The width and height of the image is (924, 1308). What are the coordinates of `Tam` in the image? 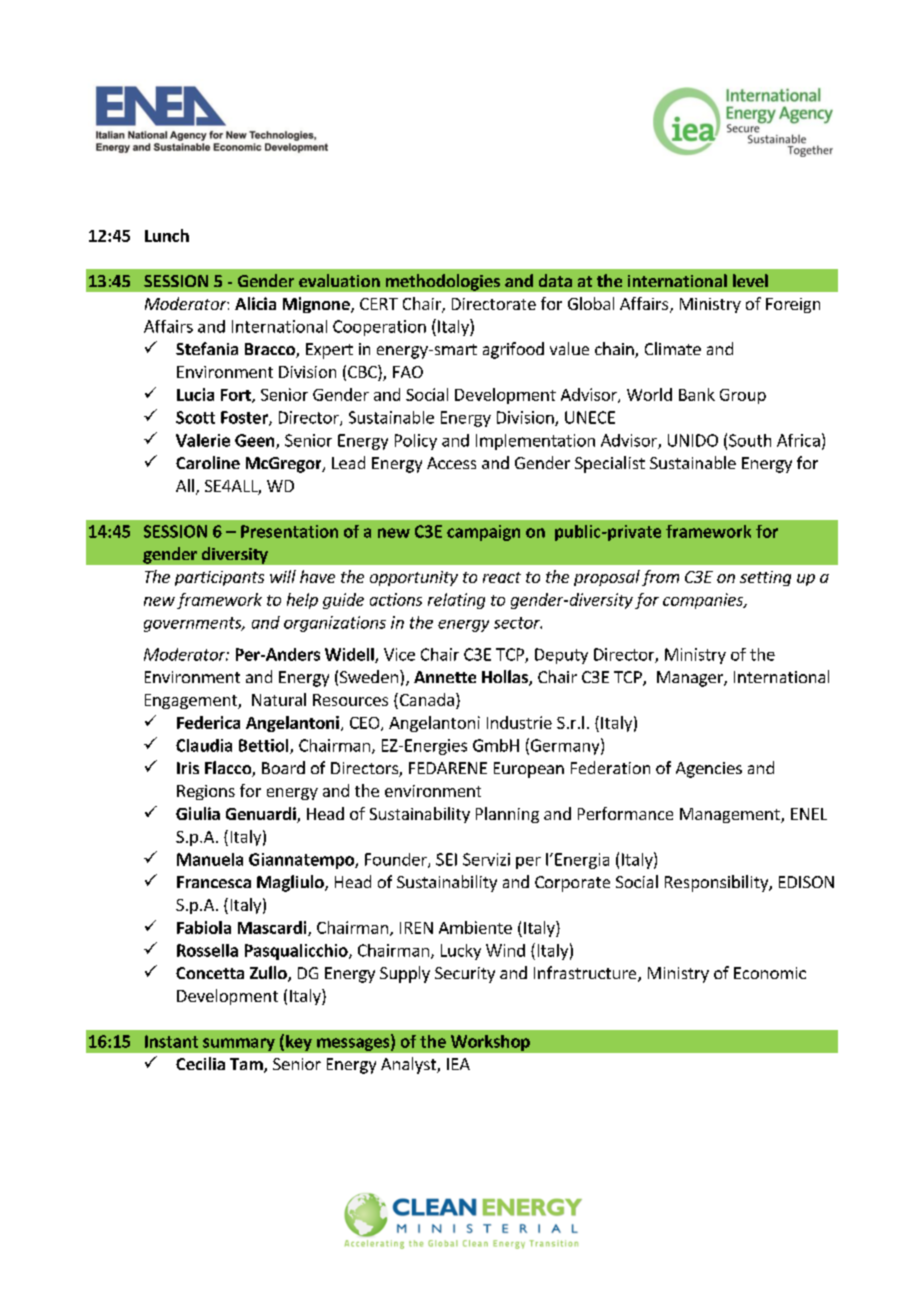 It's located at (247, 1065).
